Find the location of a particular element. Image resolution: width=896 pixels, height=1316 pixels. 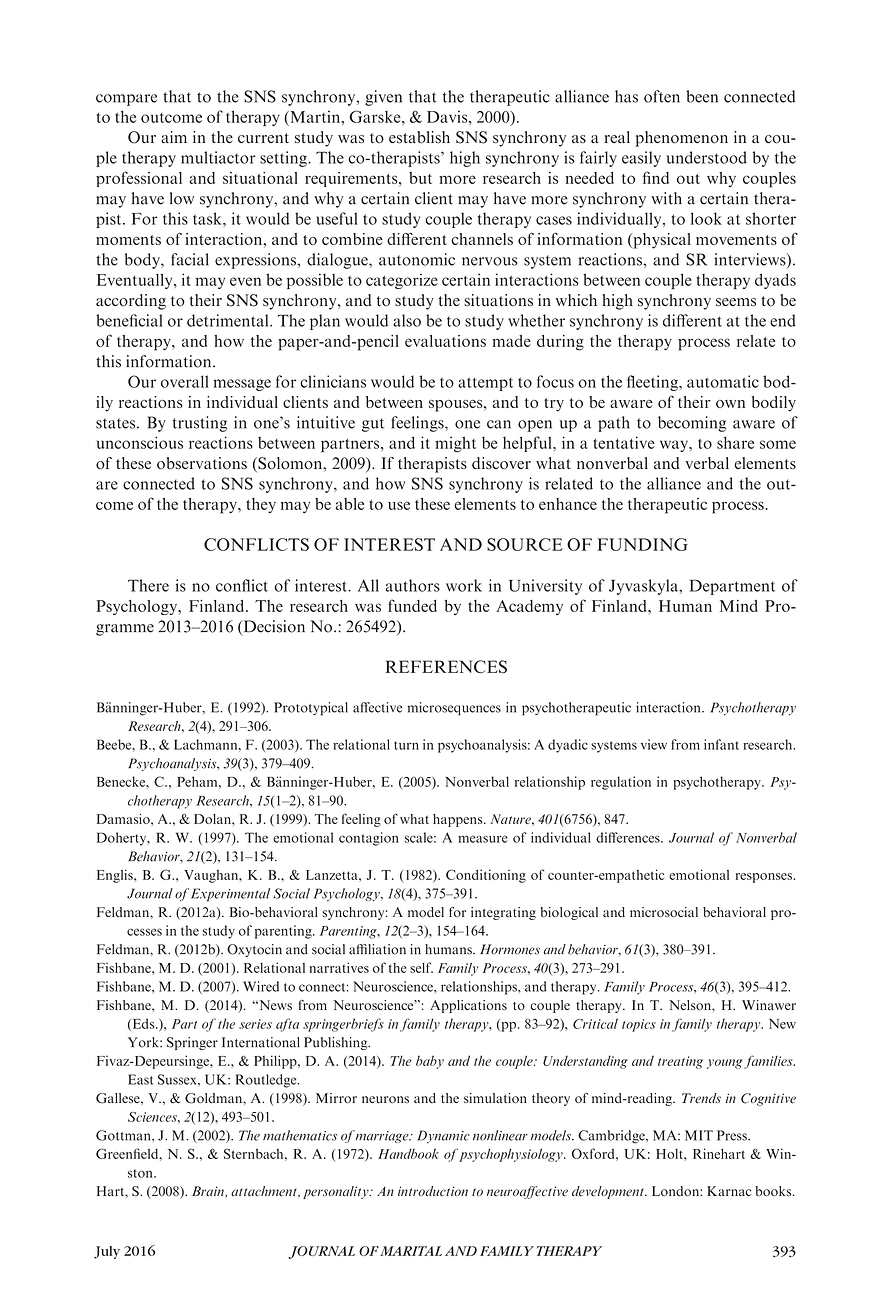

Brain is located at coordinates (209, 1192).
